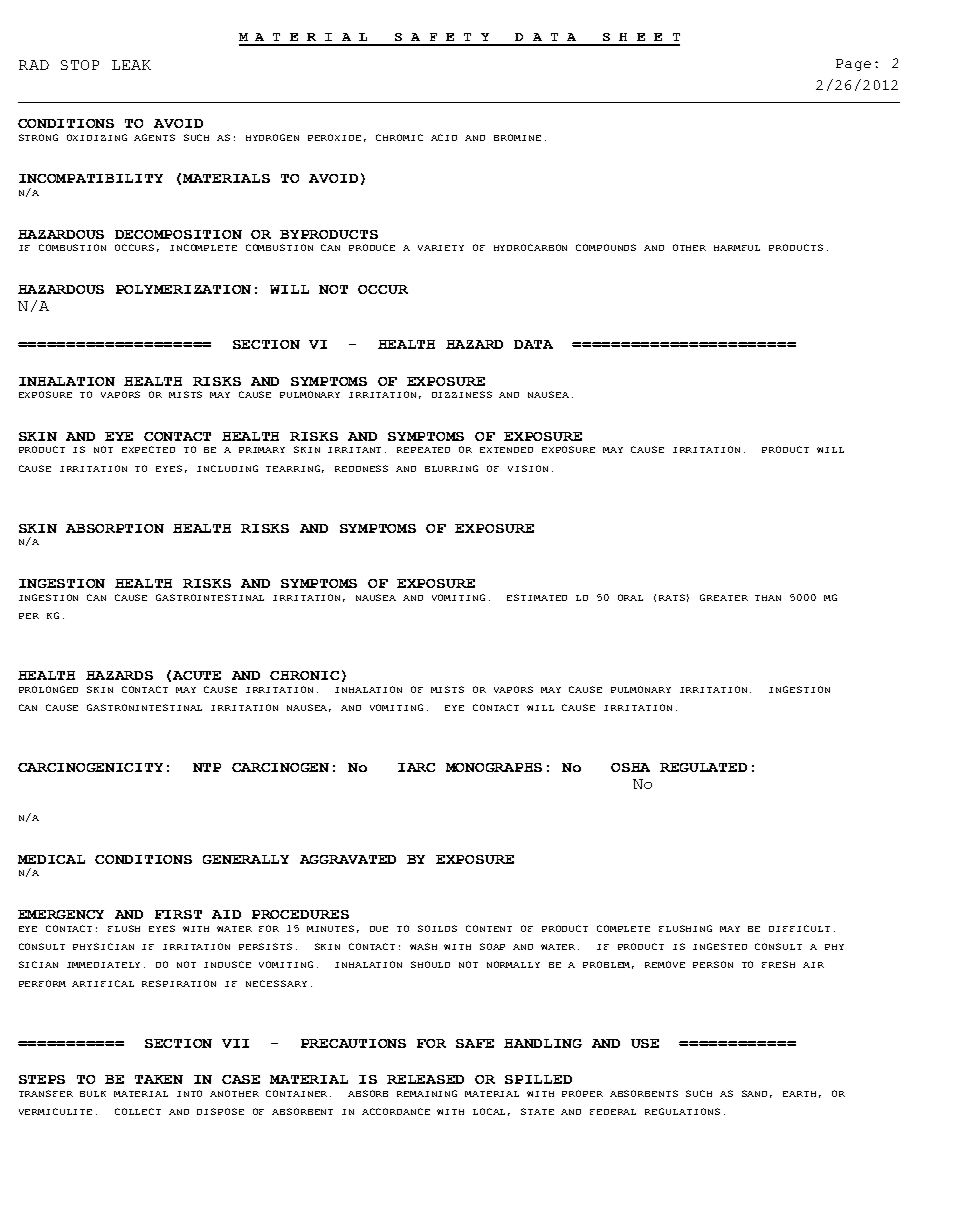  I want to click on REGULATED, so click(703, 767).
